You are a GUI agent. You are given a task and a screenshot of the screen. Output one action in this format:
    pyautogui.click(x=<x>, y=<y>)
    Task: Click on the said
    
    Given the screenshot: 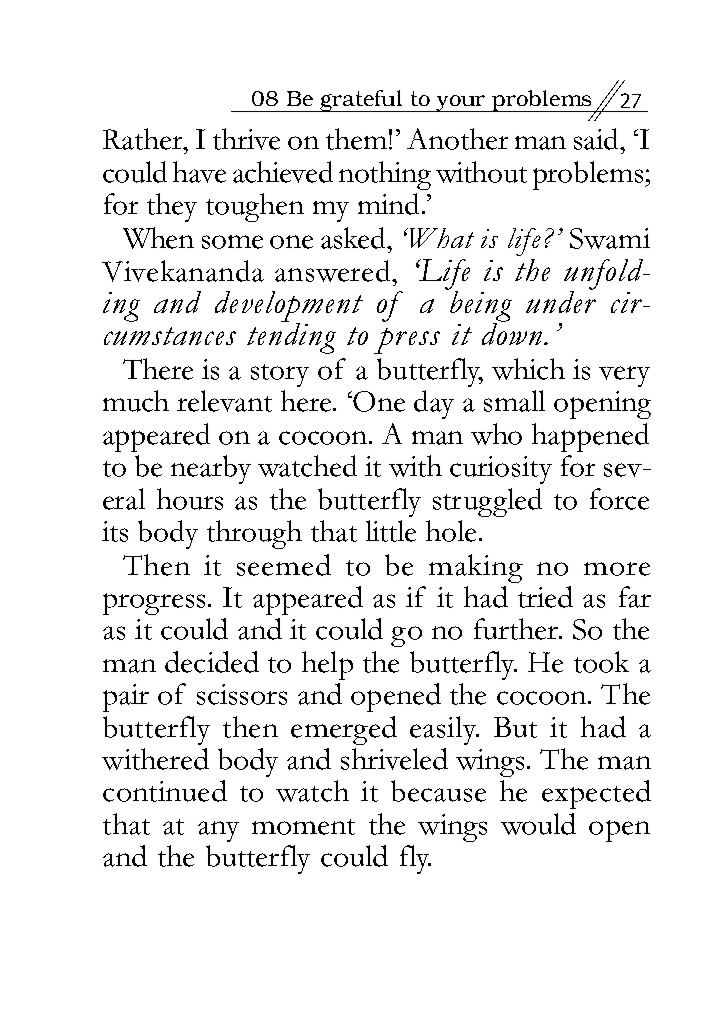 What is the action you would take?
    pyautogui.click(x=598, y=139)
